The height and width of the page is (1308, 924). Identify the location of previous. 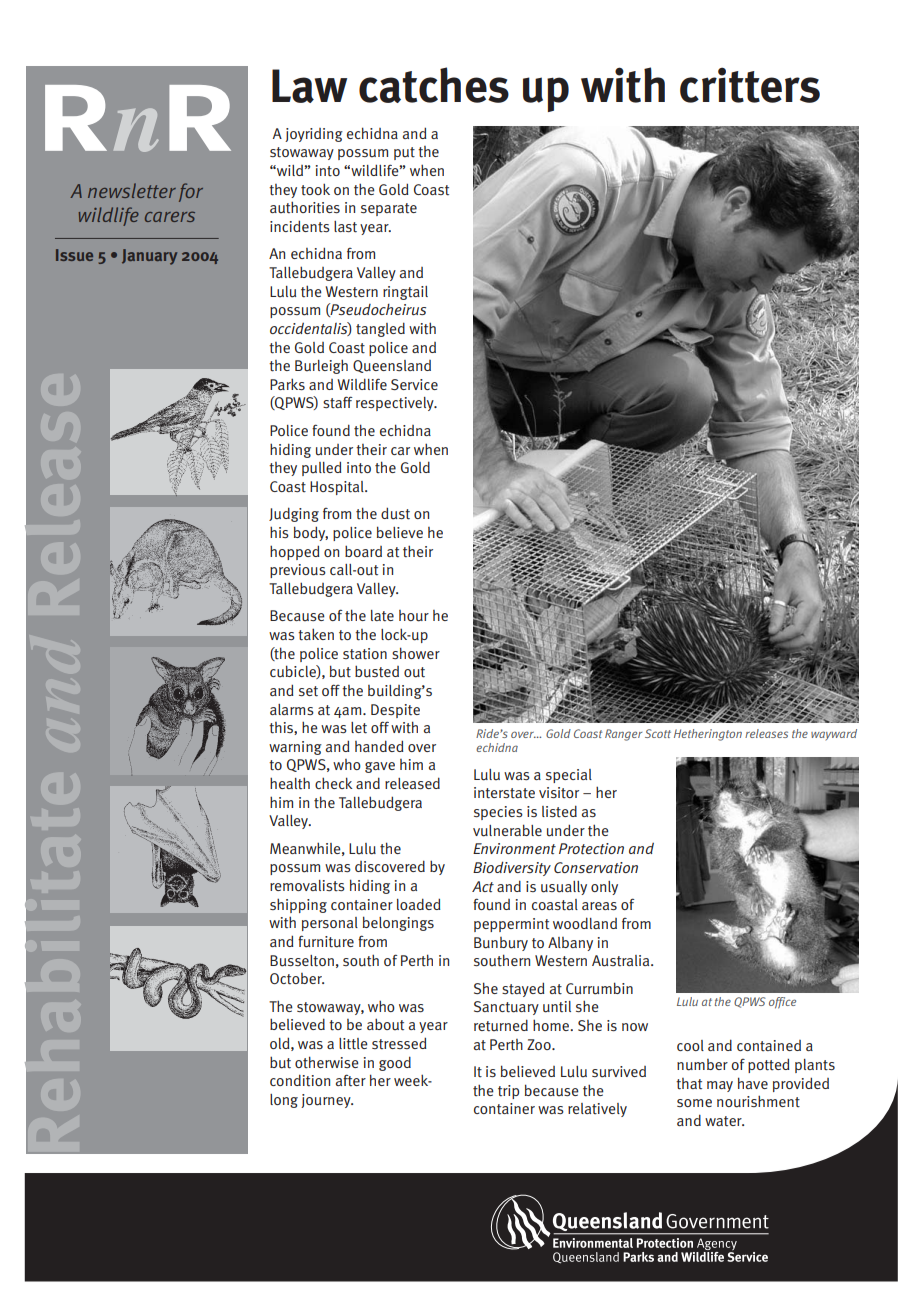
(298, 571).
